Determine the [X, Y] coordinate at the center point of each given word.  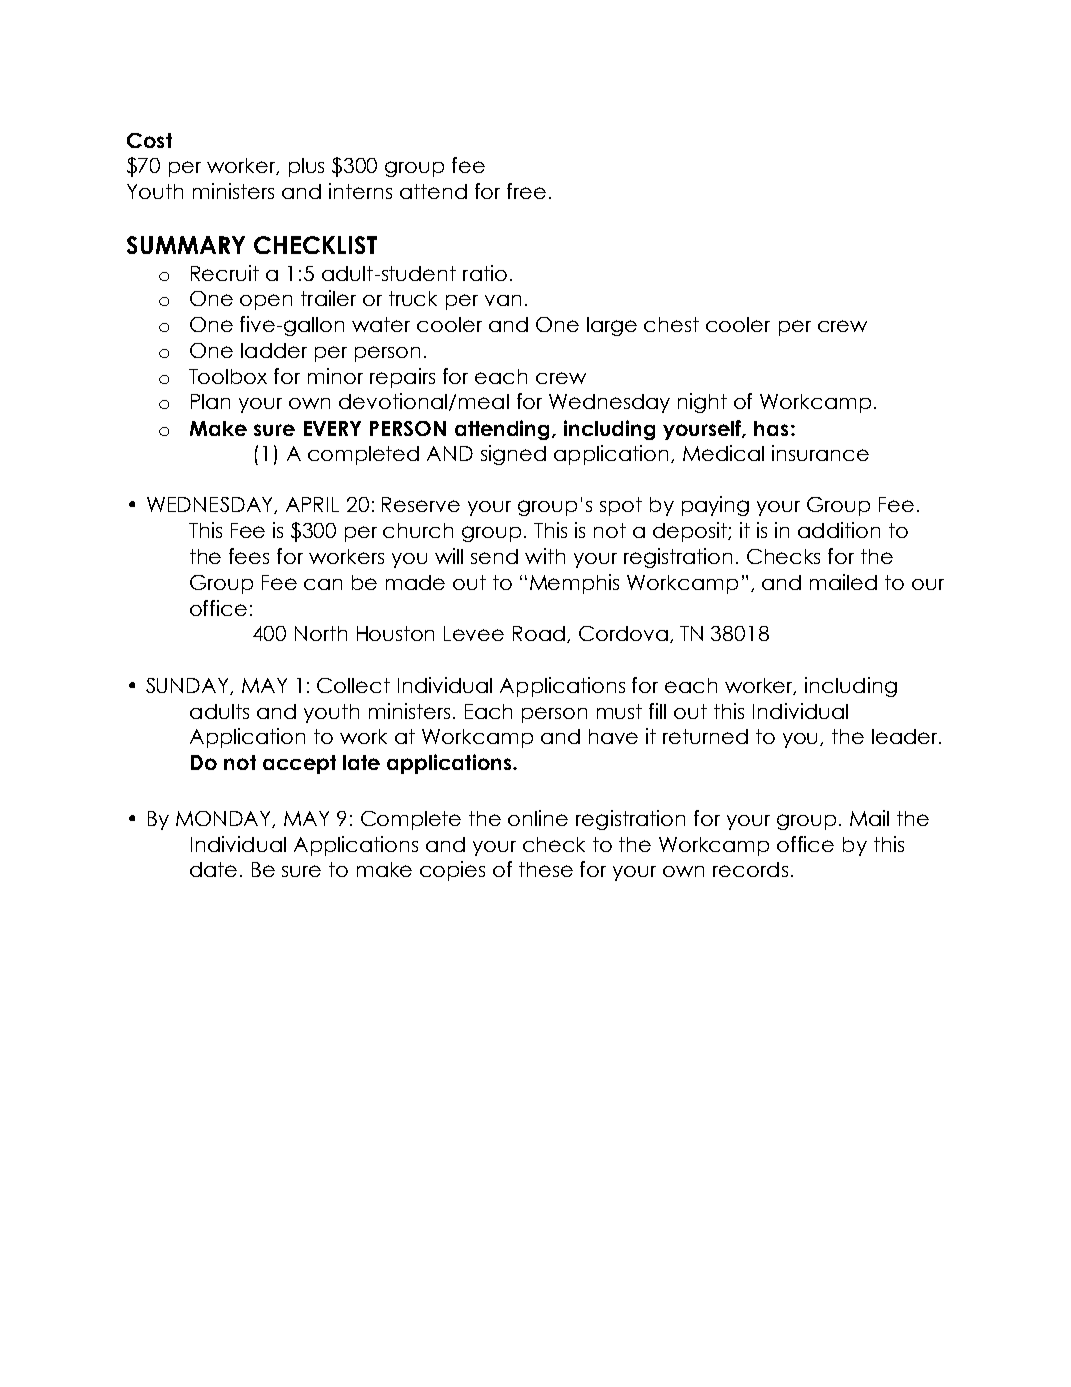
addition [839, 530]
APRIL [312, 504]
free [526, 191]
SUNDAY [188, 686]
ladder [274, 350]
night [702, 403]
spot [621, 506]
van [503, 300]
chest [671, 324]
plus [306, 167]
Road [539, 633]
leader [906, 736]
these [546, 869]
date [213, 869]
